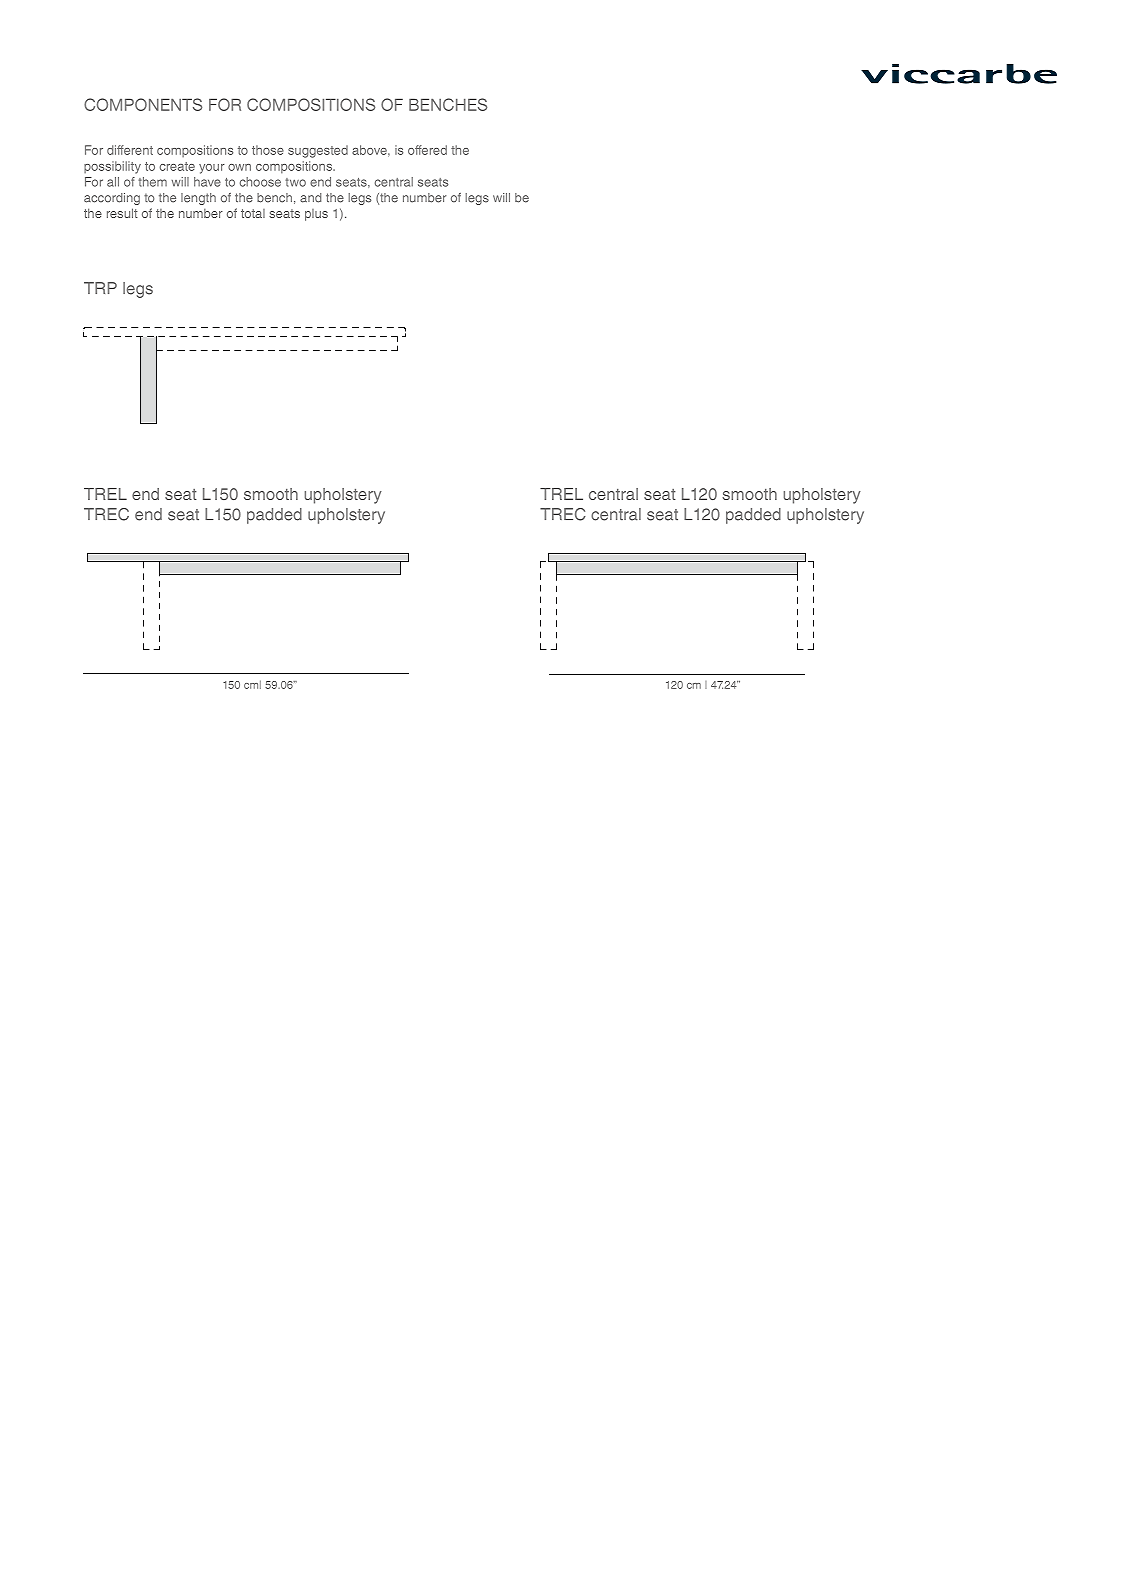  I want to click on total, so click(253, 213).
